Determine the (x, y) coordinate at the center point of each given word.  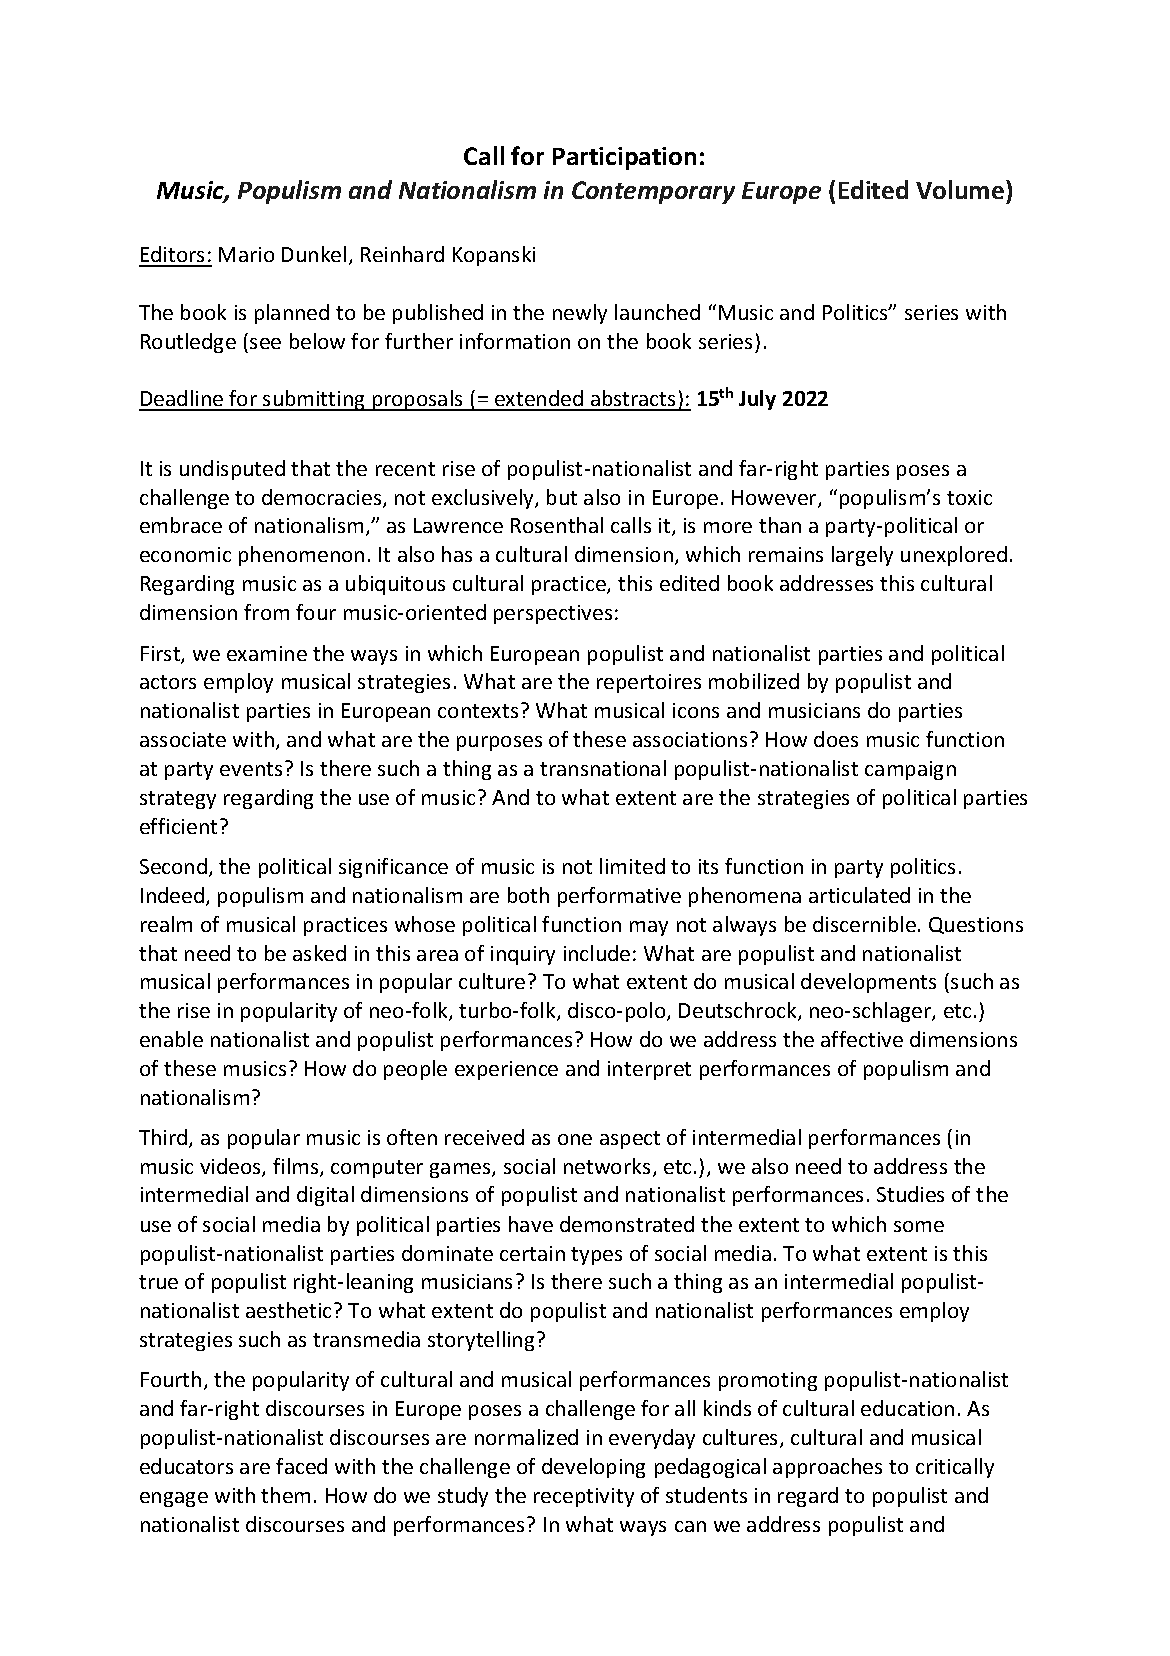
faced (301, 1466)
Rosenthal (557, 525)
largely (862, 556)
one (575, 1139)
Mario (246, 254)
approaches (827, 1468)
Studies (910, 1194)
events (251, 769)
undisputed (232, 470)
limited (632, 866)
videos (231, 1167)
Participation (624, 158)
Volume (961, 189)
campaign (910, 770)
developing (593, 1468)
